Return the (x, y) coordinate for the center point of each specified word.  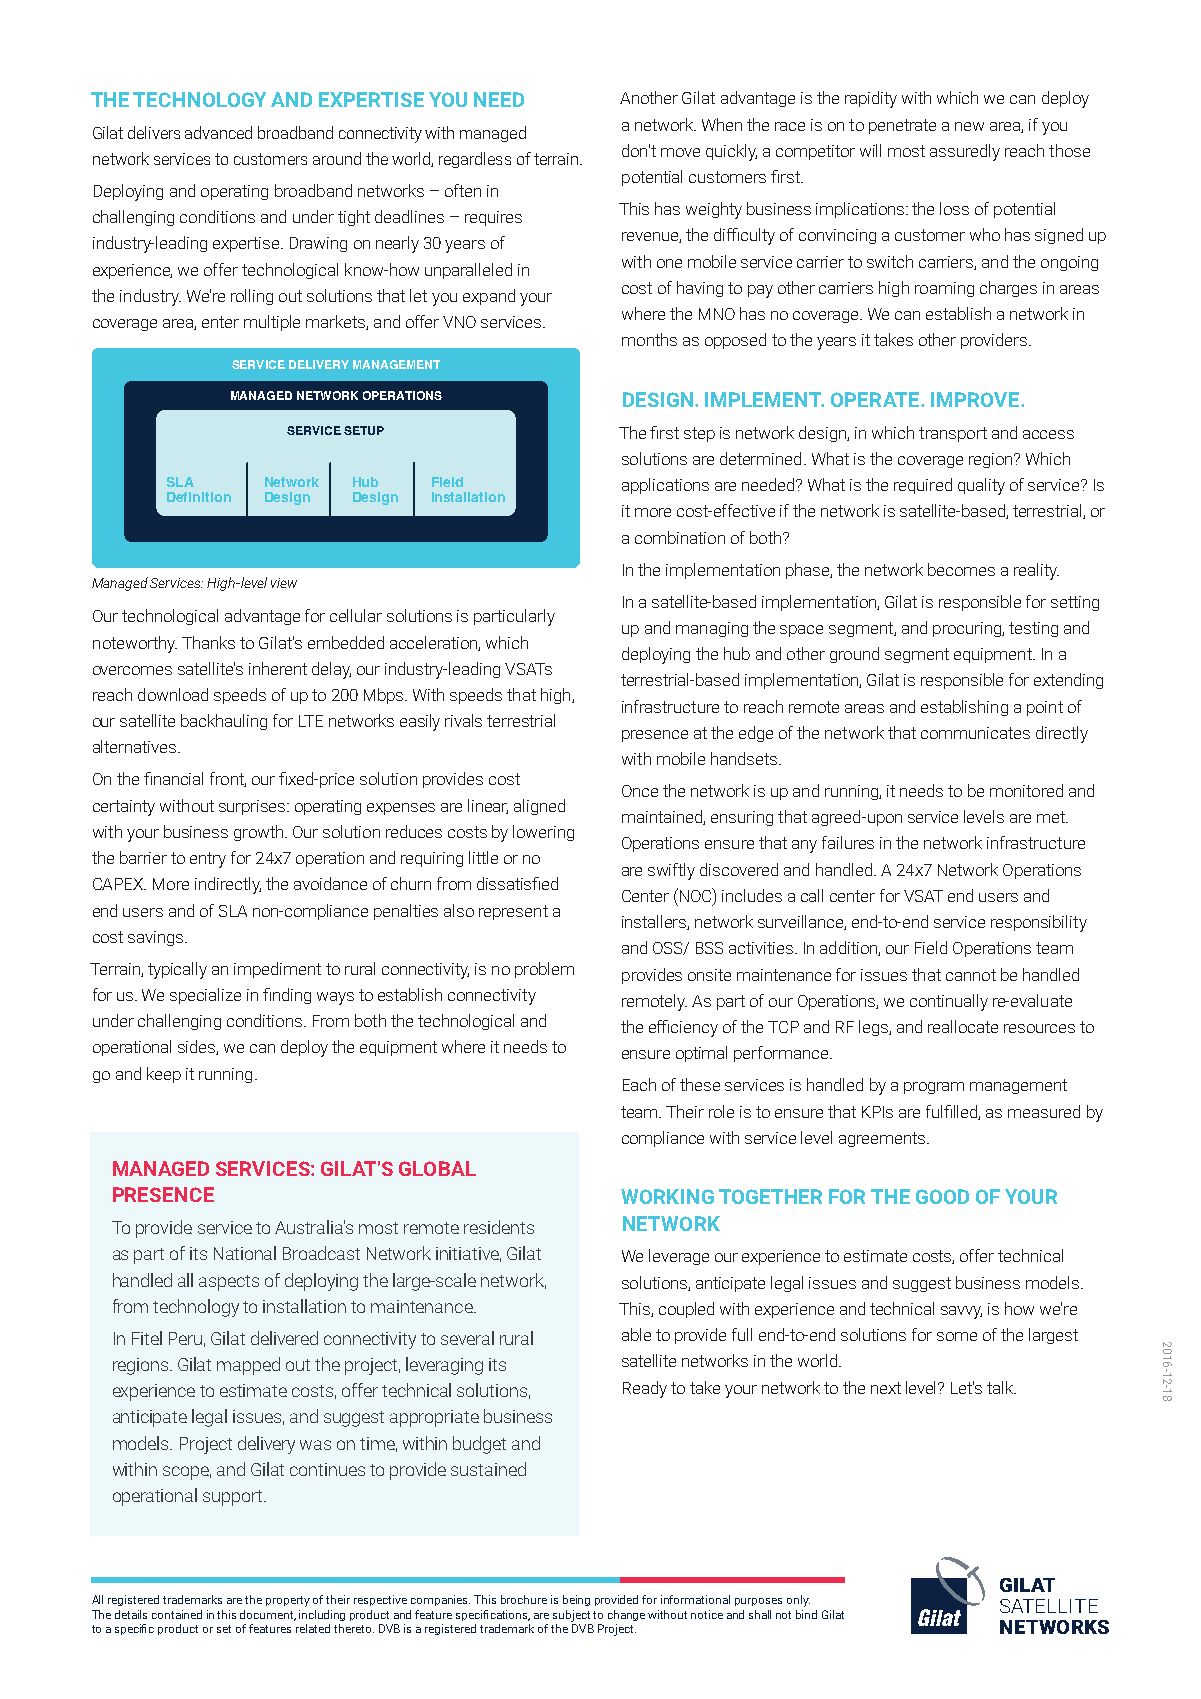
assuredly (965, 152)
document (268, 1615)
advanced (218, 132)
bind (806, 1614)
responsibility (1039, 923)
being (576, 1600)
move (680, 152)
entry (208, 860)
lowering (543, 833)
